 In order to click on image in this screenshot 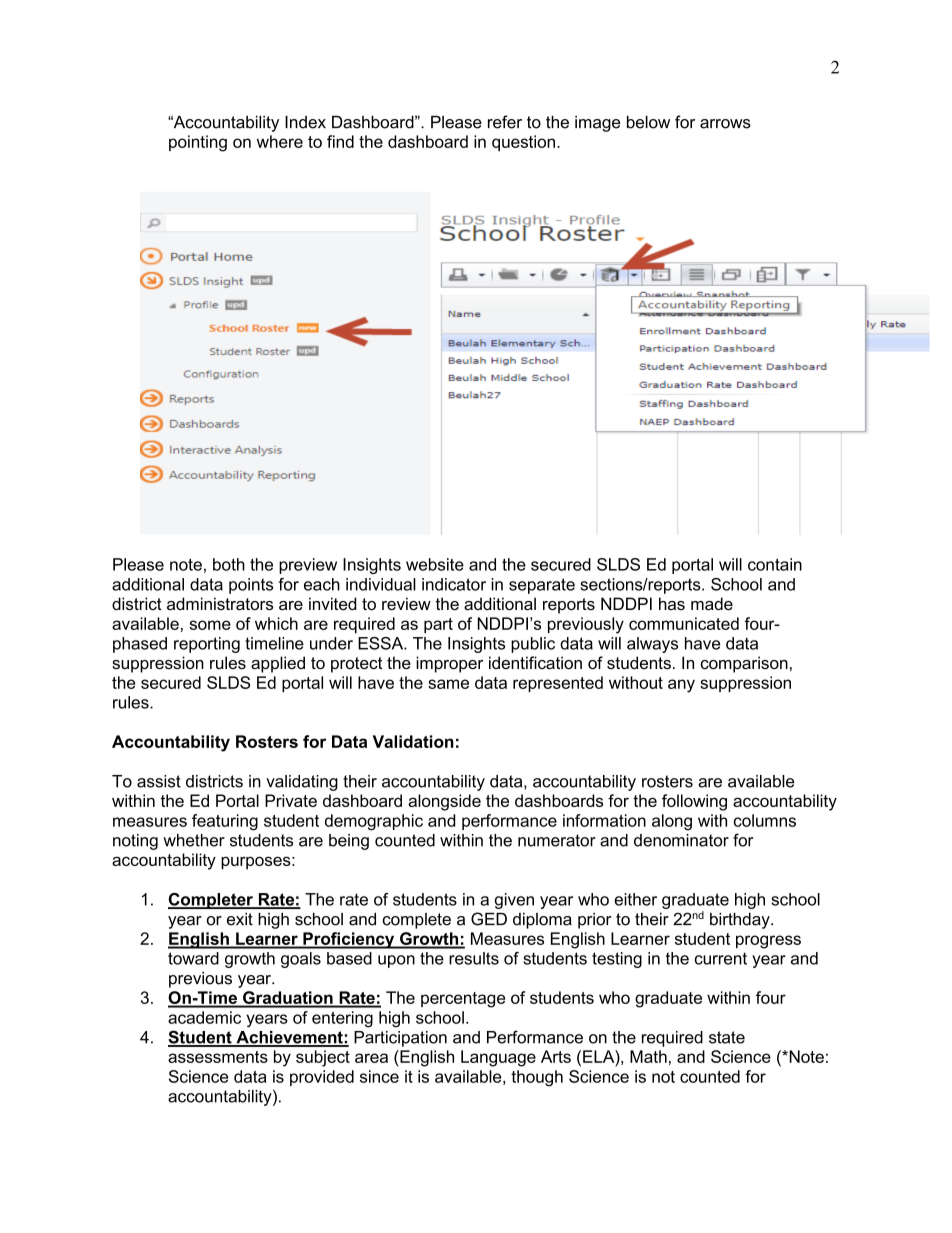, I will do `click(598, 124)`.
